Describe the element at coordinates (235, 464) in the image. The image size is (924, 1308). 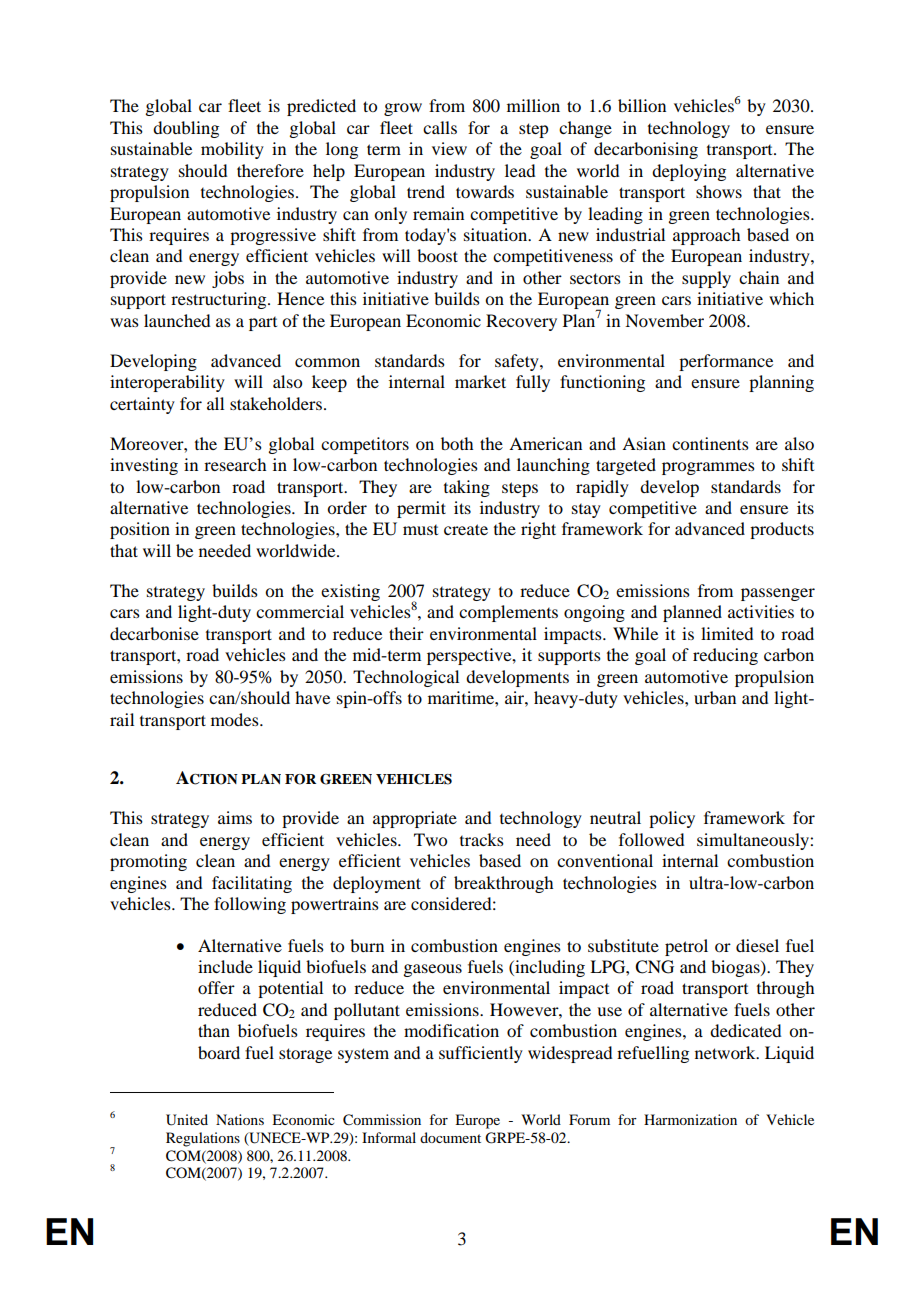
I see `research` at that location.
